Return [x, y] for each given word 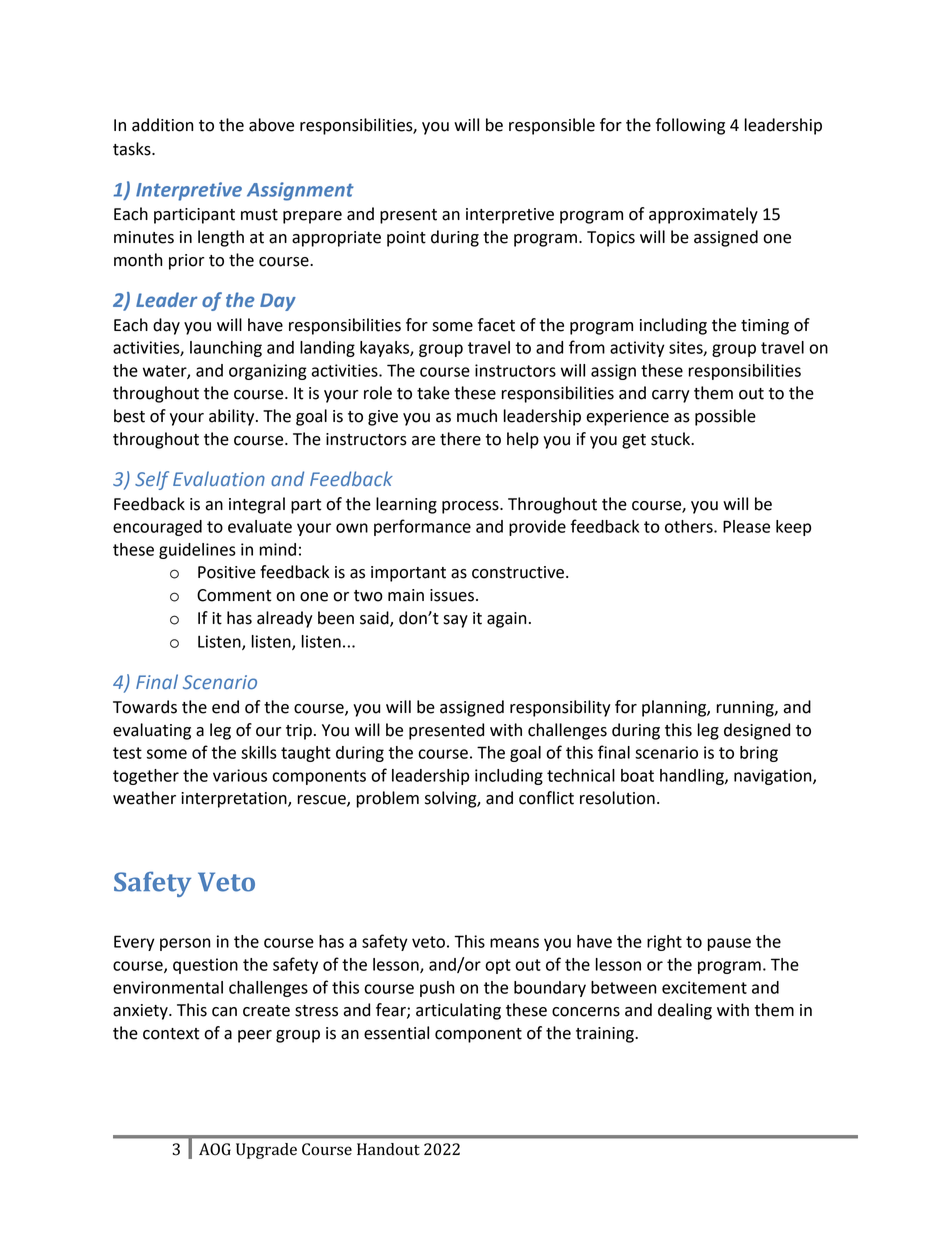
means [514, 943]
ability [233, 417]
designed [757, 731]
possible [725, 417]
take [433, 393]
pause [729, 944]
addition [162, 125]
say [455, 621]
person [185, 944]
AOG [215, 1149]
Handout [388, 1149]
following [690, 126]
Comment [234, 595]
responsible [552, 126]
